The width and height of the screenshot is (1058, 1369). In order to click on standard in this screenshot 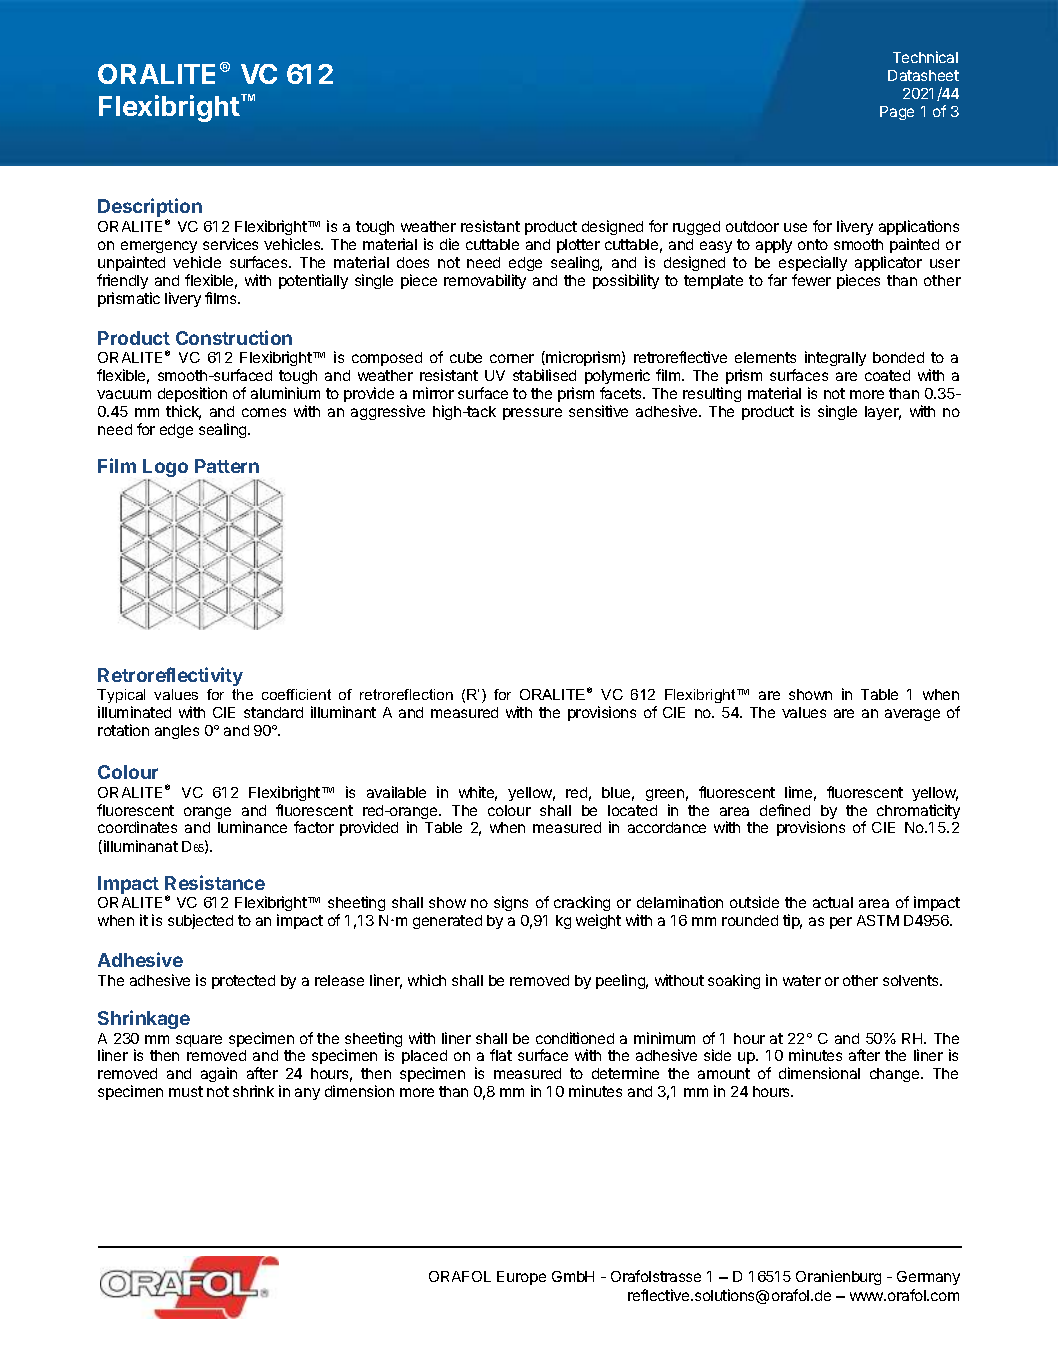, I will do `click(273, 712)`.
